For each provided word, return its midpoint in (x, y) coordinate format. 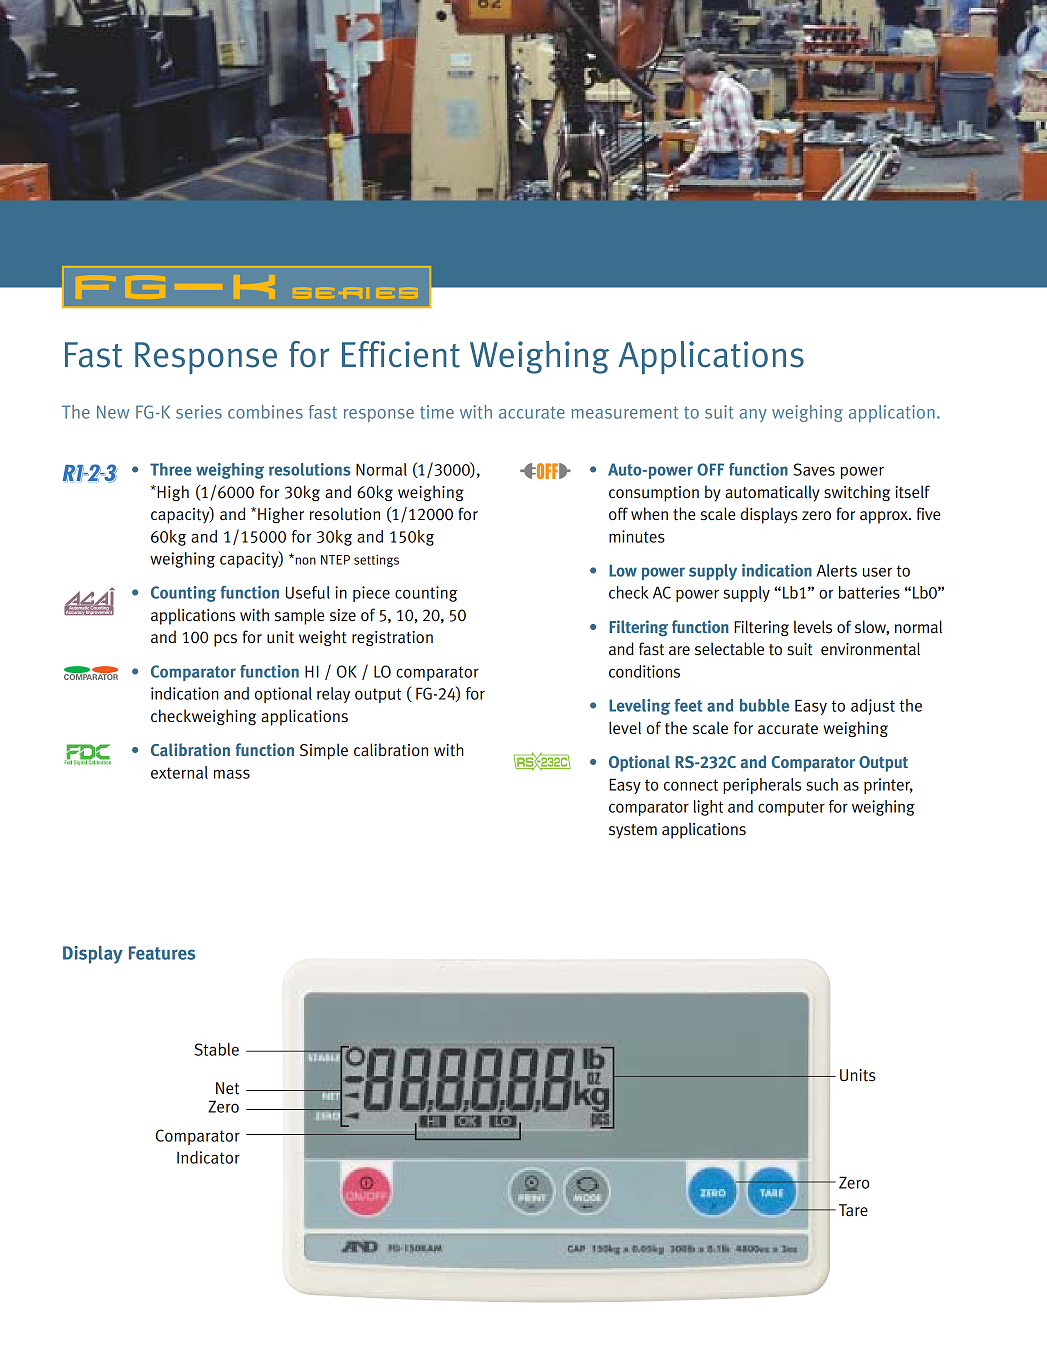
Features (162, 953)
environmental (870, 649)
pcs (225, 640)
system (633, 831)
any (753, 415)
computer (791, 808)
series (199, 412)
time (437, 412)
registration (392, 638)
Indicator (208, 1157)
